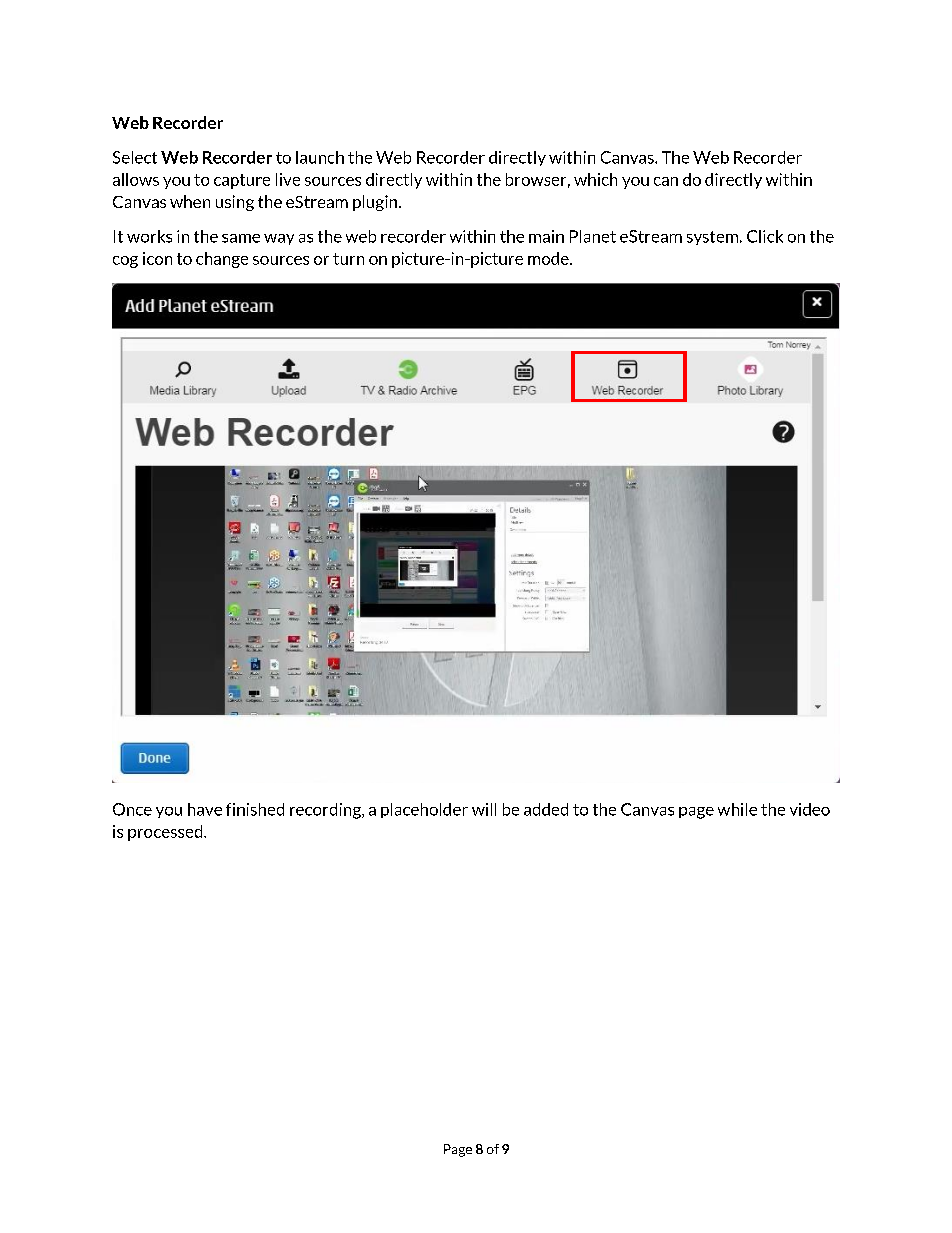 This screenshot has width=952, height=1233. What do you see at coordinates (255, 809) in the screenshot?
I see `finished` at bounding box center [255, 809].
